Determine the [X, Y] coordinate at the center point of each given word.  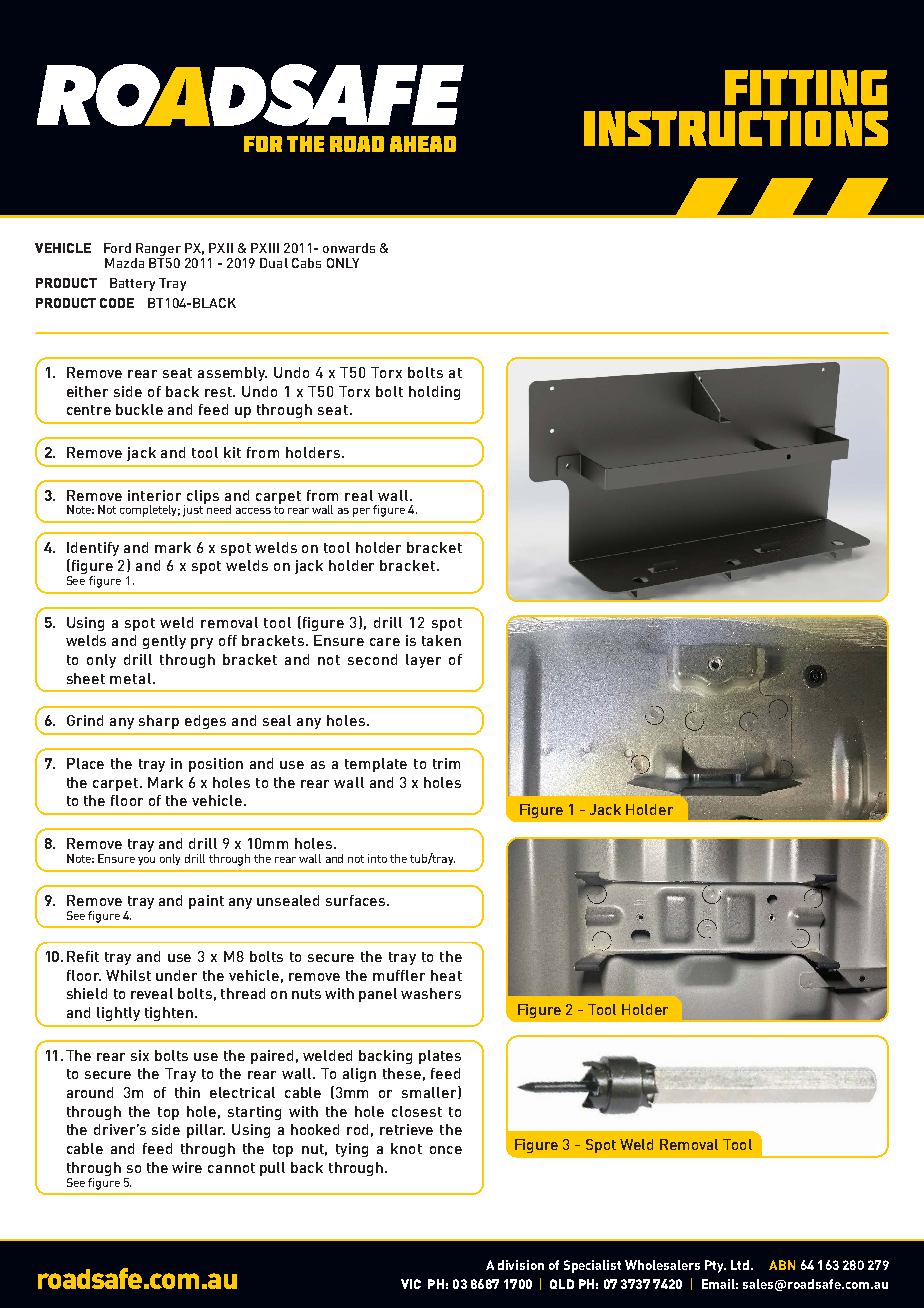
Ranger [158, 249]
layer [423, 661]
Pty [715, 1266]
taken [441, 640]
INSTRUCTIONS [736, 128]
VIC [411, 1284]
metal [132, 678]
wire [187, 1167]
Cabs [306, 263]
